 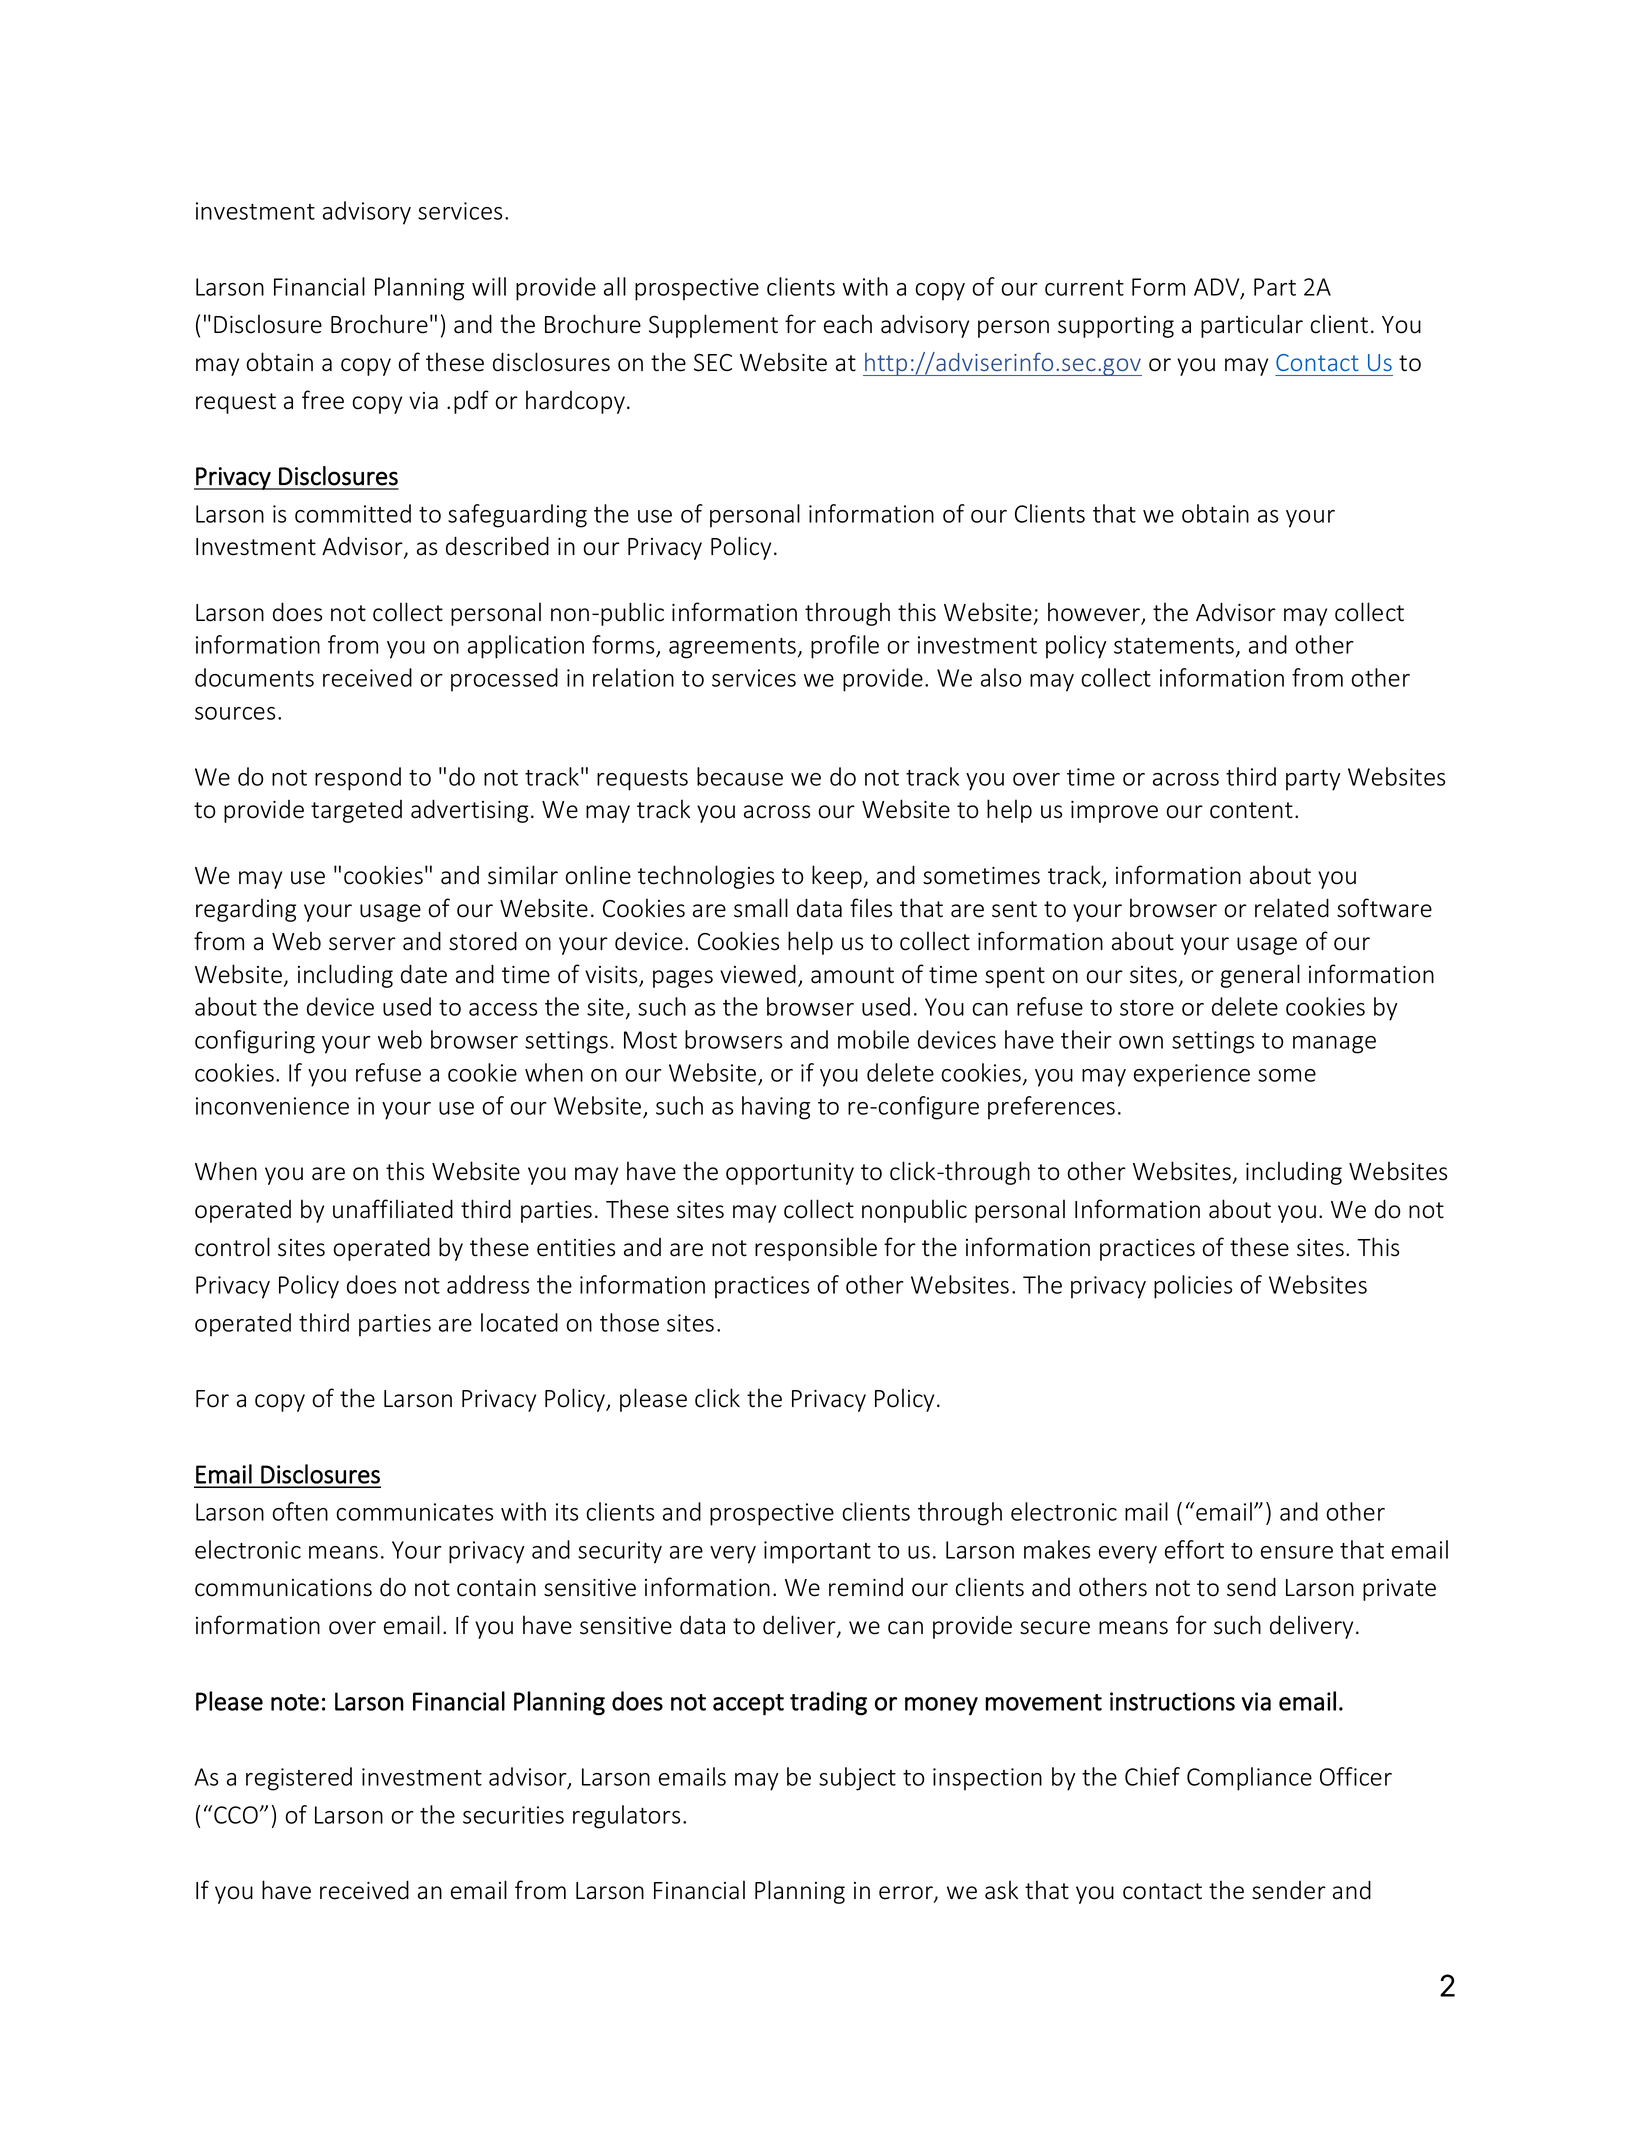 What do you see at coordinates (848, 324) in the screenshot?
I see `each` at bounding box center [848, 324].
